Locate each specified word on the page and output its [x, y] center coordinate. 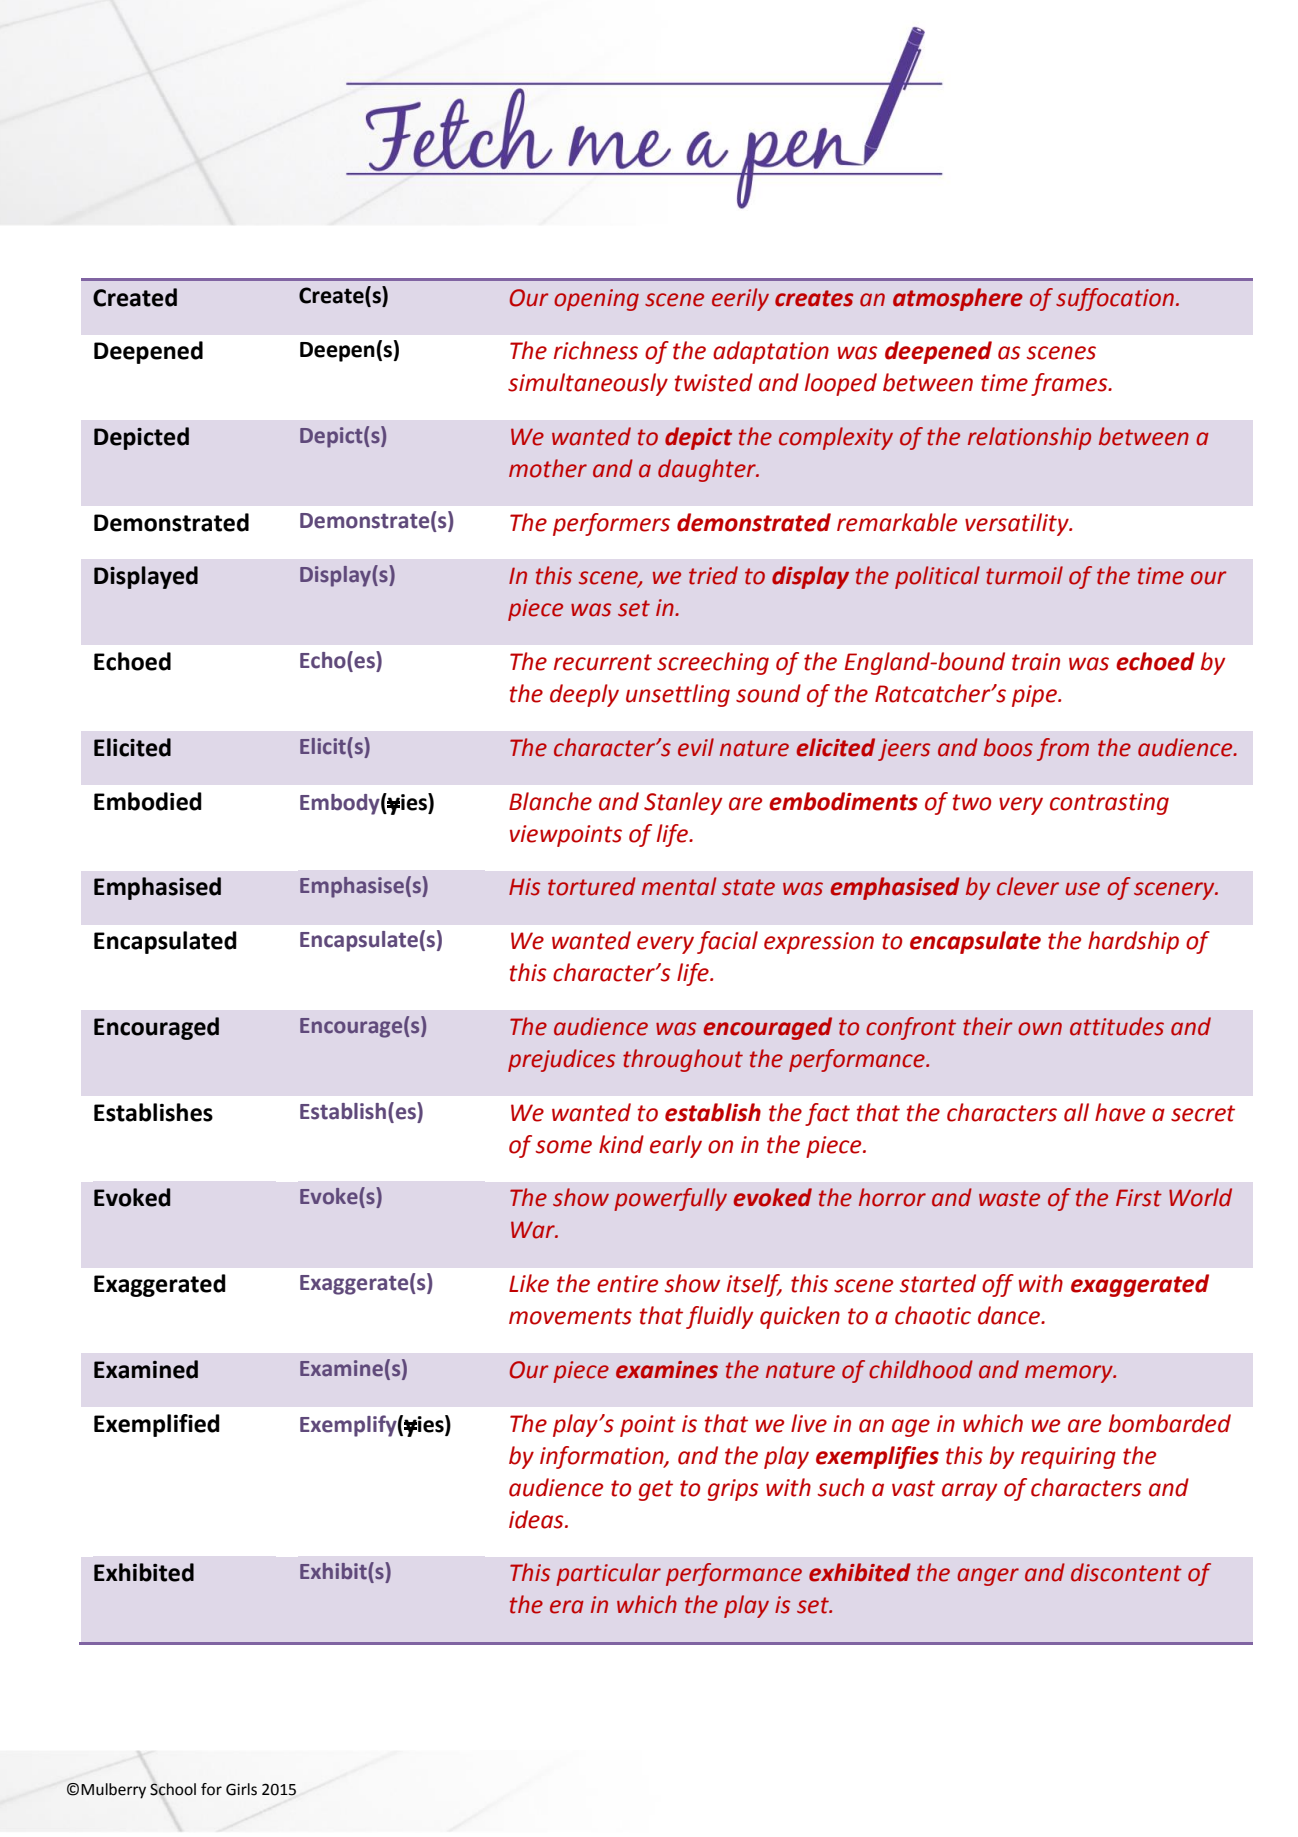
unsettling [678, 695]
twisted [714, 382]
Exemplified [157, 1425]
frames [1070, 384]
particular [608, 1574]
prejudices [561, 1060]
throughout [683, 1060]
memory [1070, 1374]
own [1040, 1029]
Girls [241, 1789]
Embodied [148, 801]
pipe [1035, 696]
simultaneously [588, 384]
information [603, 1457]
